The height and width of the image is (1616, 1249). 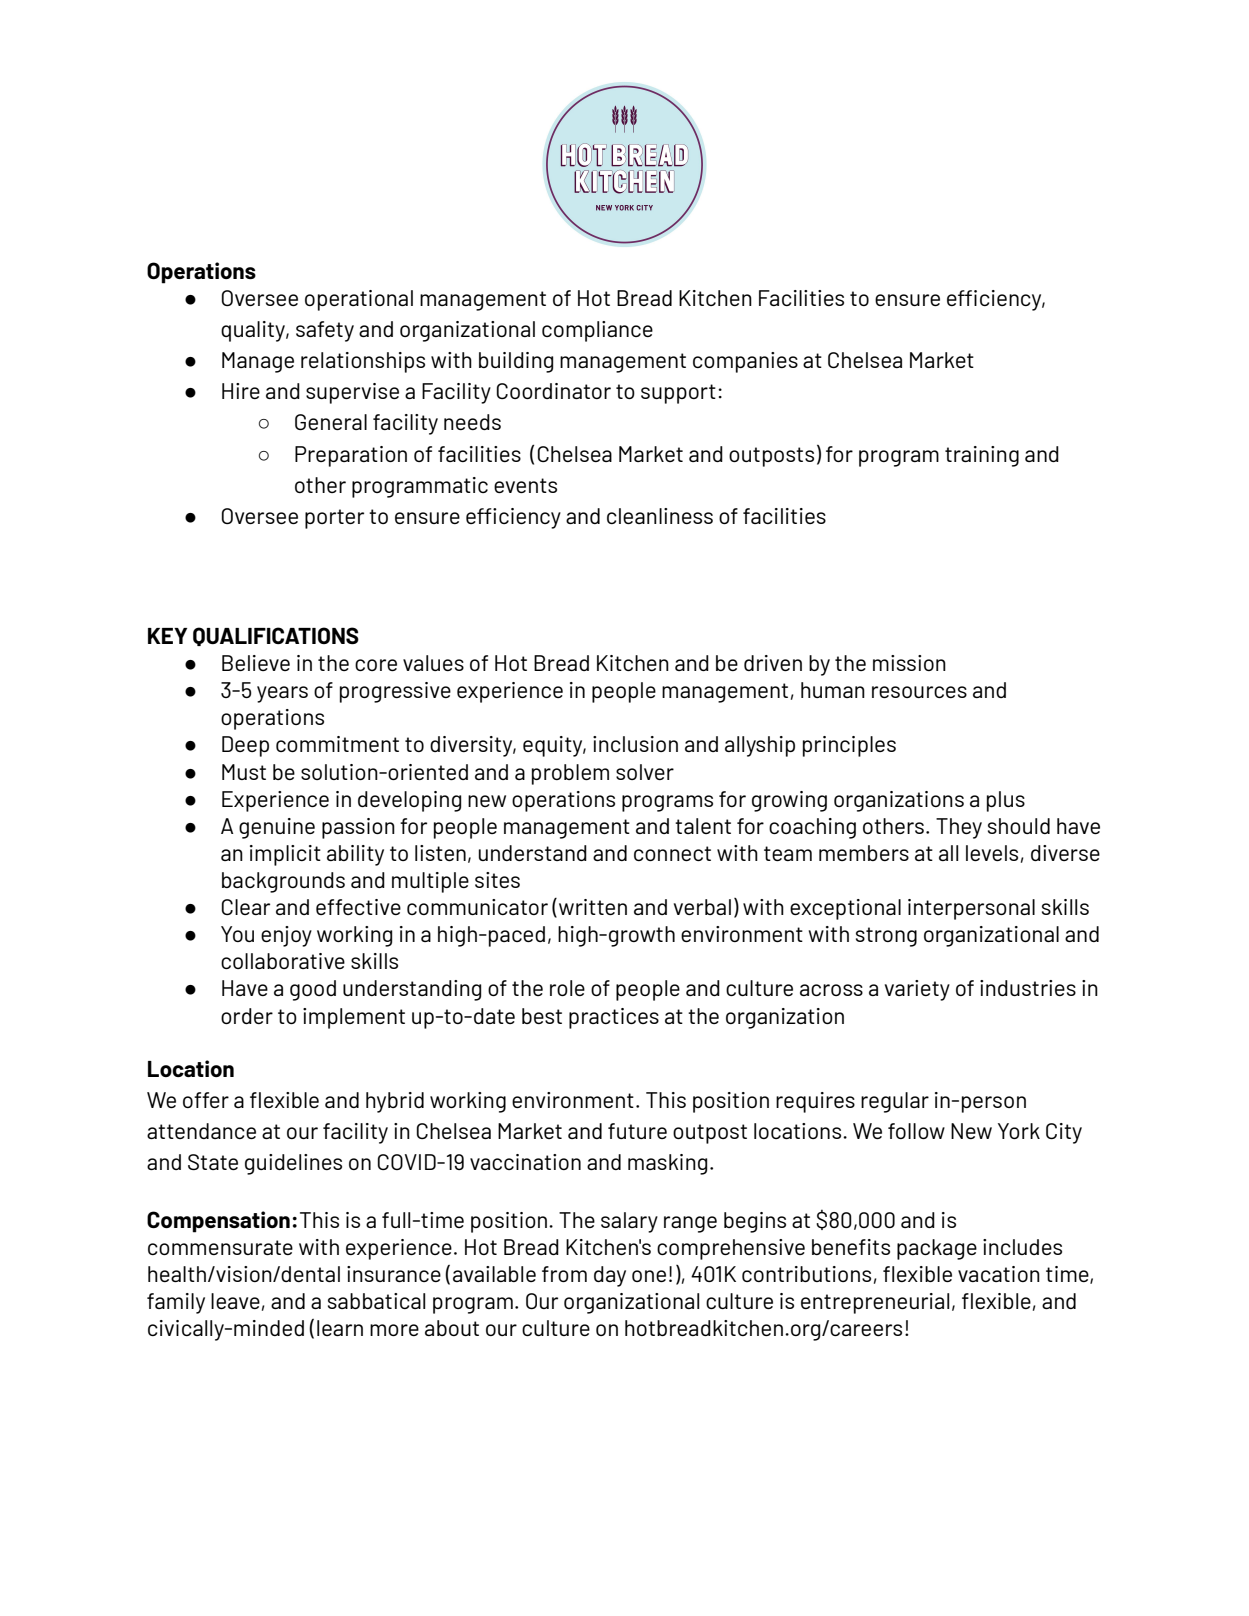 What do you see at coordinates (235, 1301) in the image?
I see `leave` at bounding box center [235, 1301].
